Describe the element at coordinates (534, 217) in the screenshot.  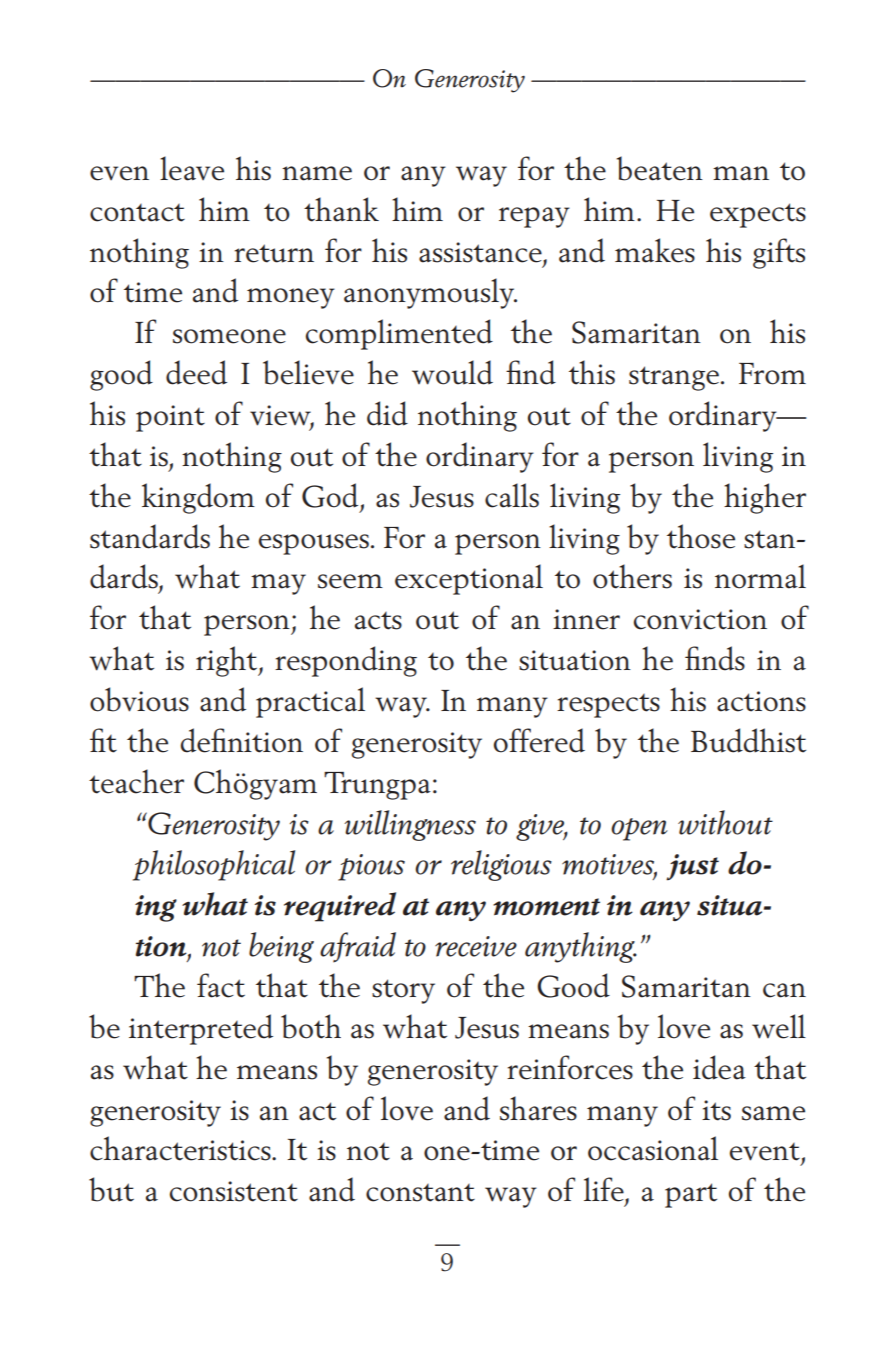
I see `repay` at that location.
